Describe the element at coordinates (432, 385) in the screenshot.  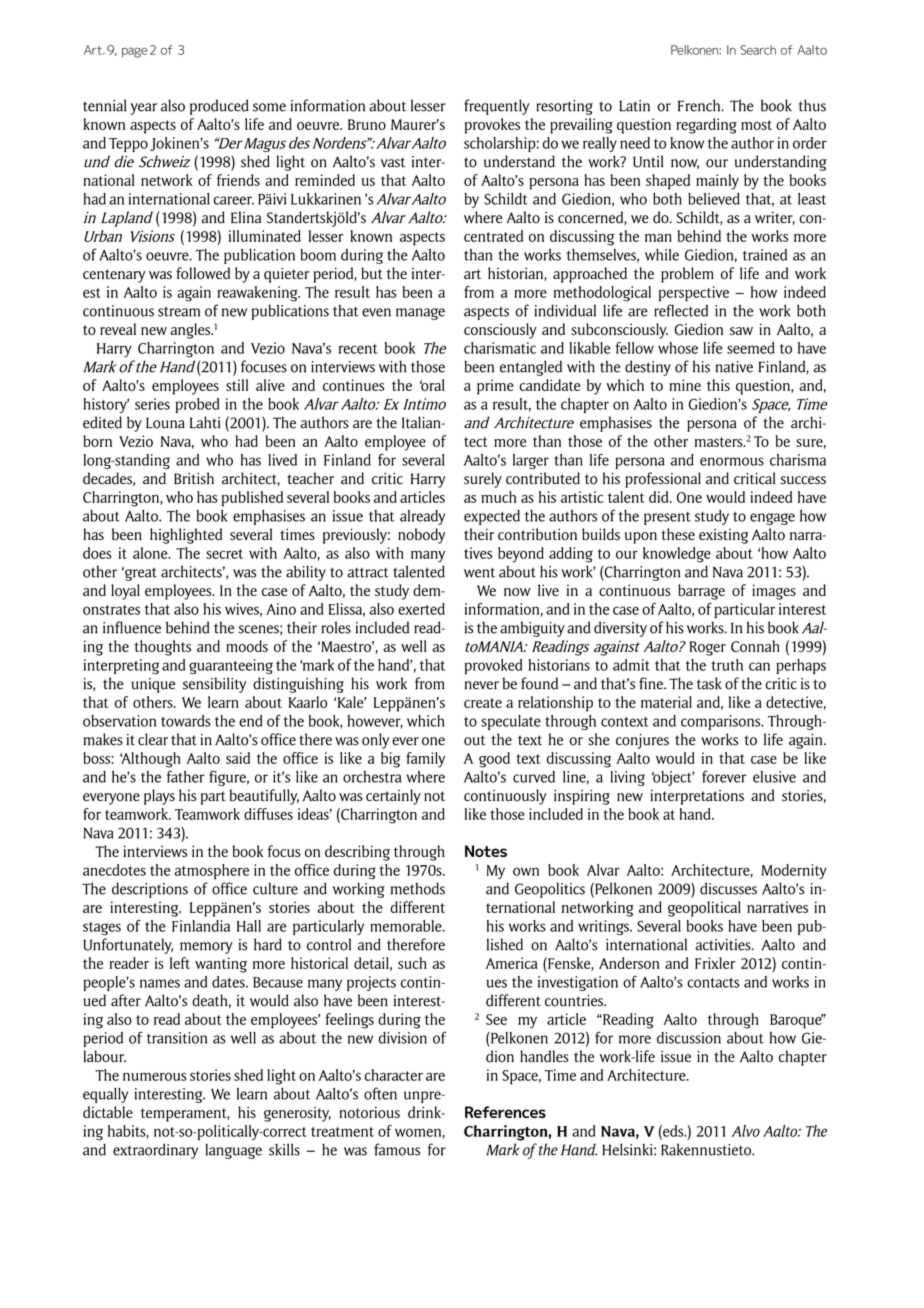
I see `oral` at that location.
